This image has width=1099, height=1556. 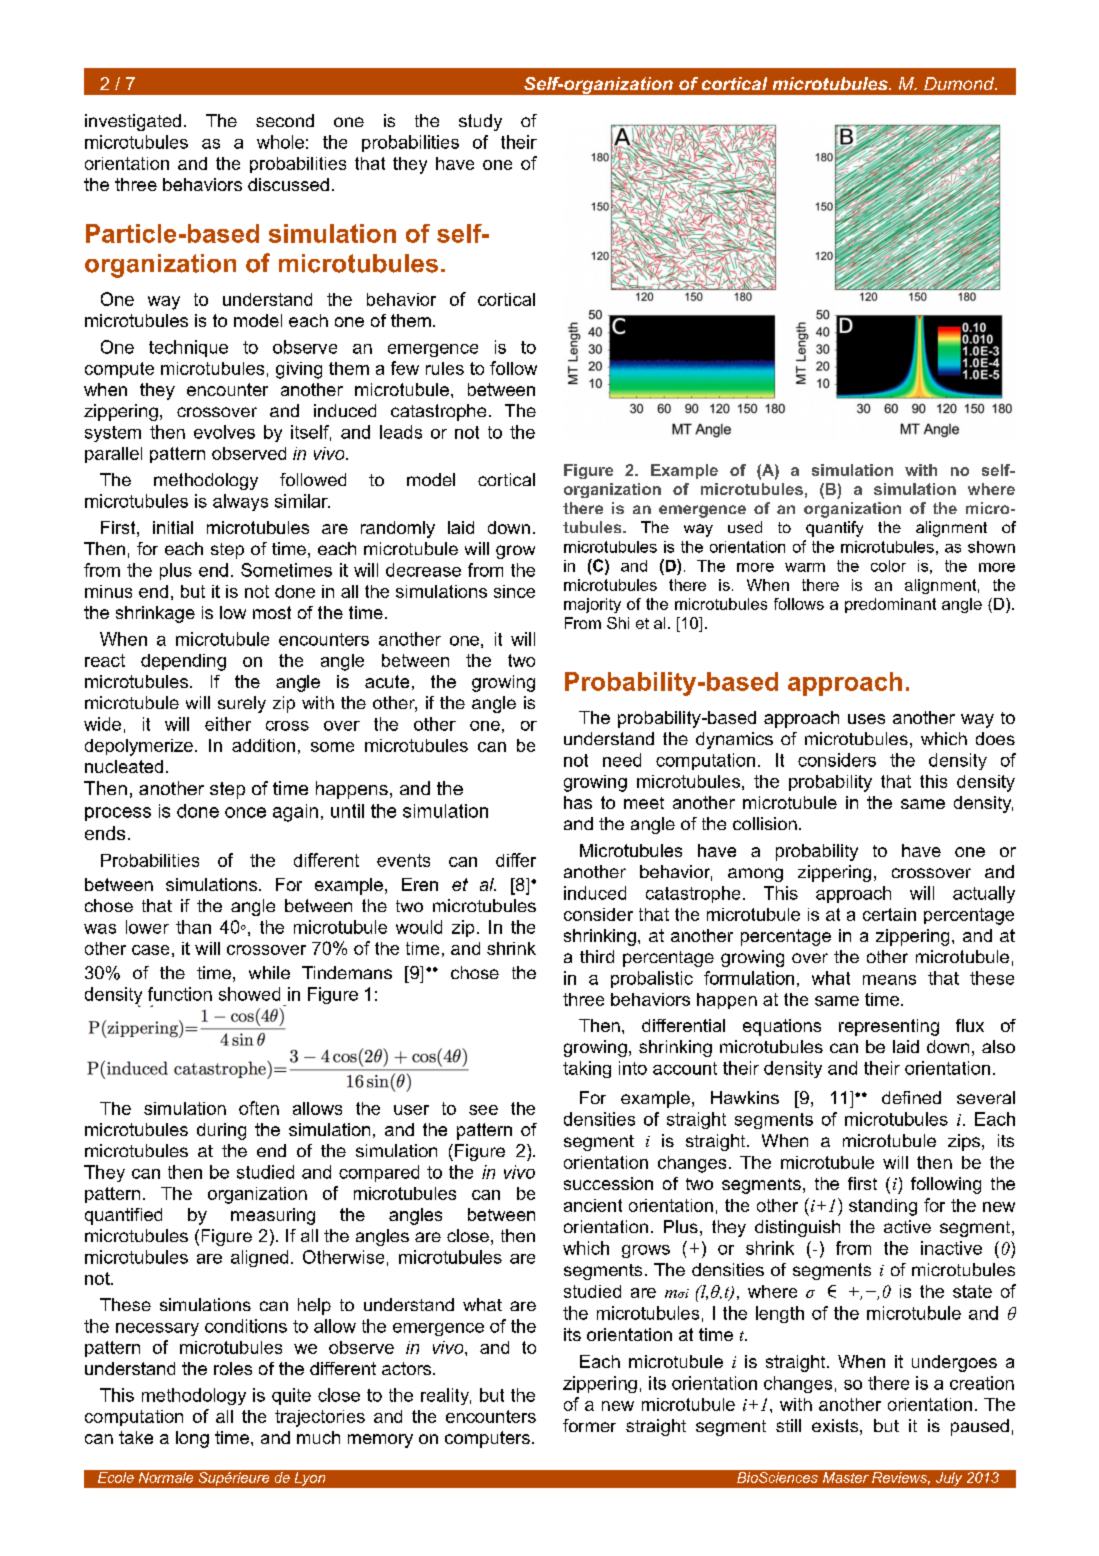 What do you see at coordinates (834, 529) in the image?
I see `quantify` at bounding box center [834, 529].
